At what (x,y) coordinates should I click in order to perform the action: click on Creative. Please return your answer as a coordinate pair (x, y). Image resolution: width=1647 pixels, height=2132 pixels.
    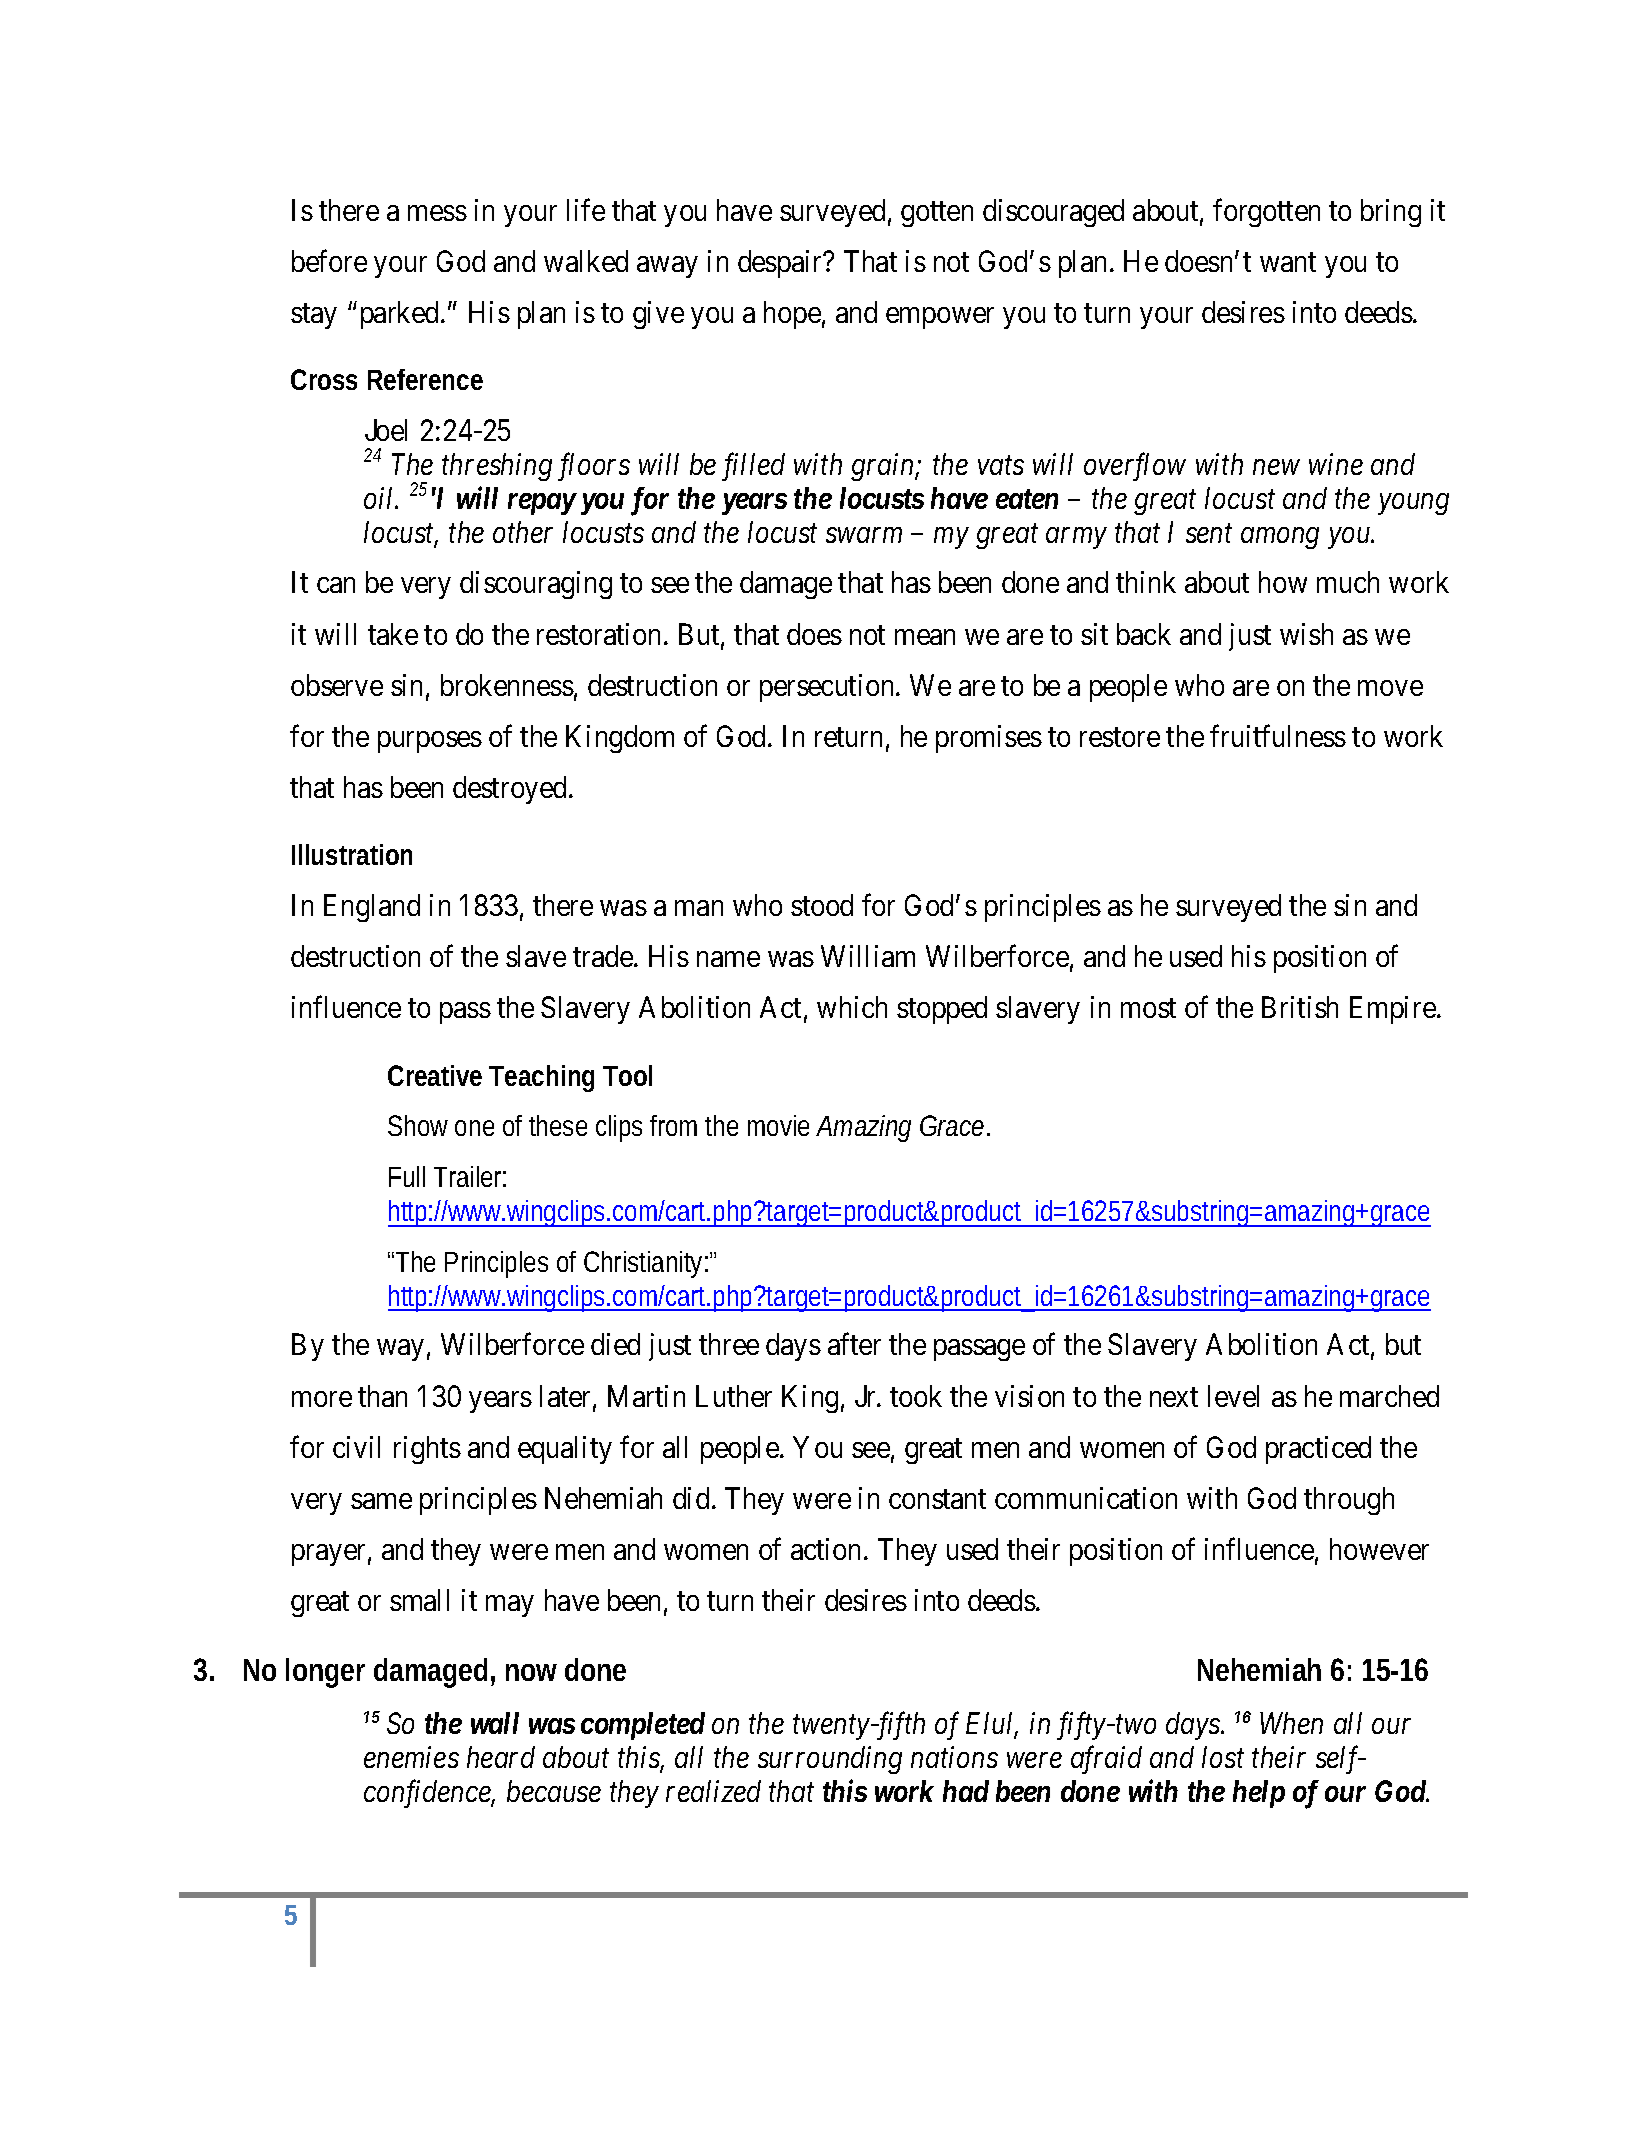
    Looking at the image, I should click on (435, 1075).
